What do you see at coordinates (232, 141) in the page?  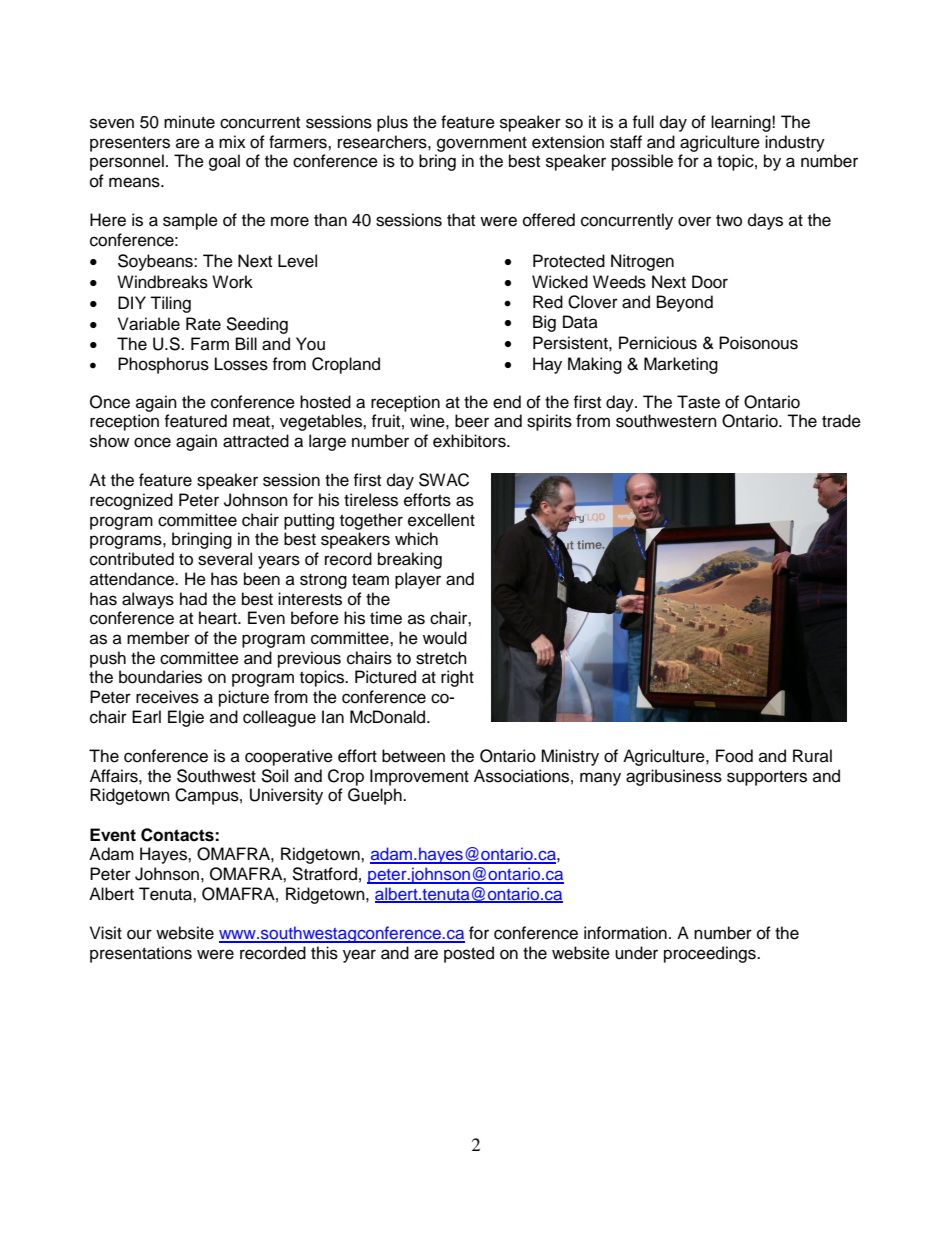 I see `mix` at bounding box center [232, 141].
